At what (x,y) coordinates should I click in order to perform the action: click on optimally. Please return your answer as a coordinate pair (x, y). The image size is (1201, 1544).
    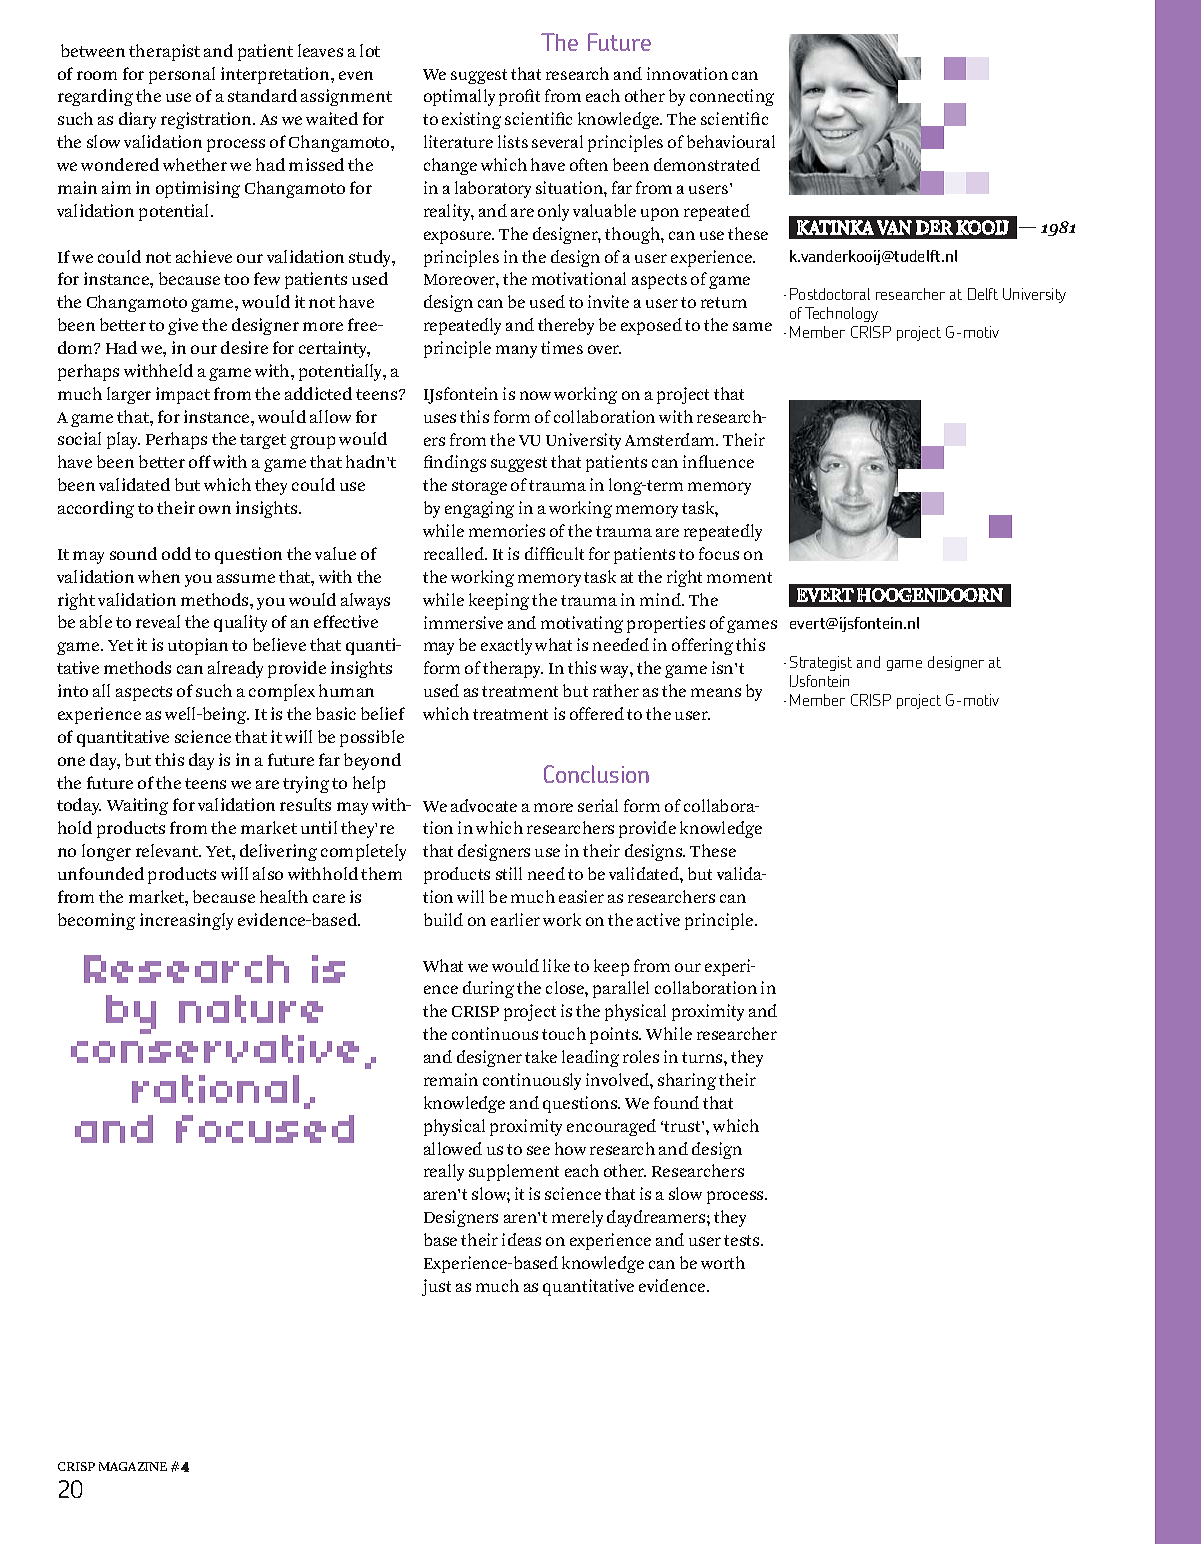
    Looking at the image, I should click on (459, 97).
